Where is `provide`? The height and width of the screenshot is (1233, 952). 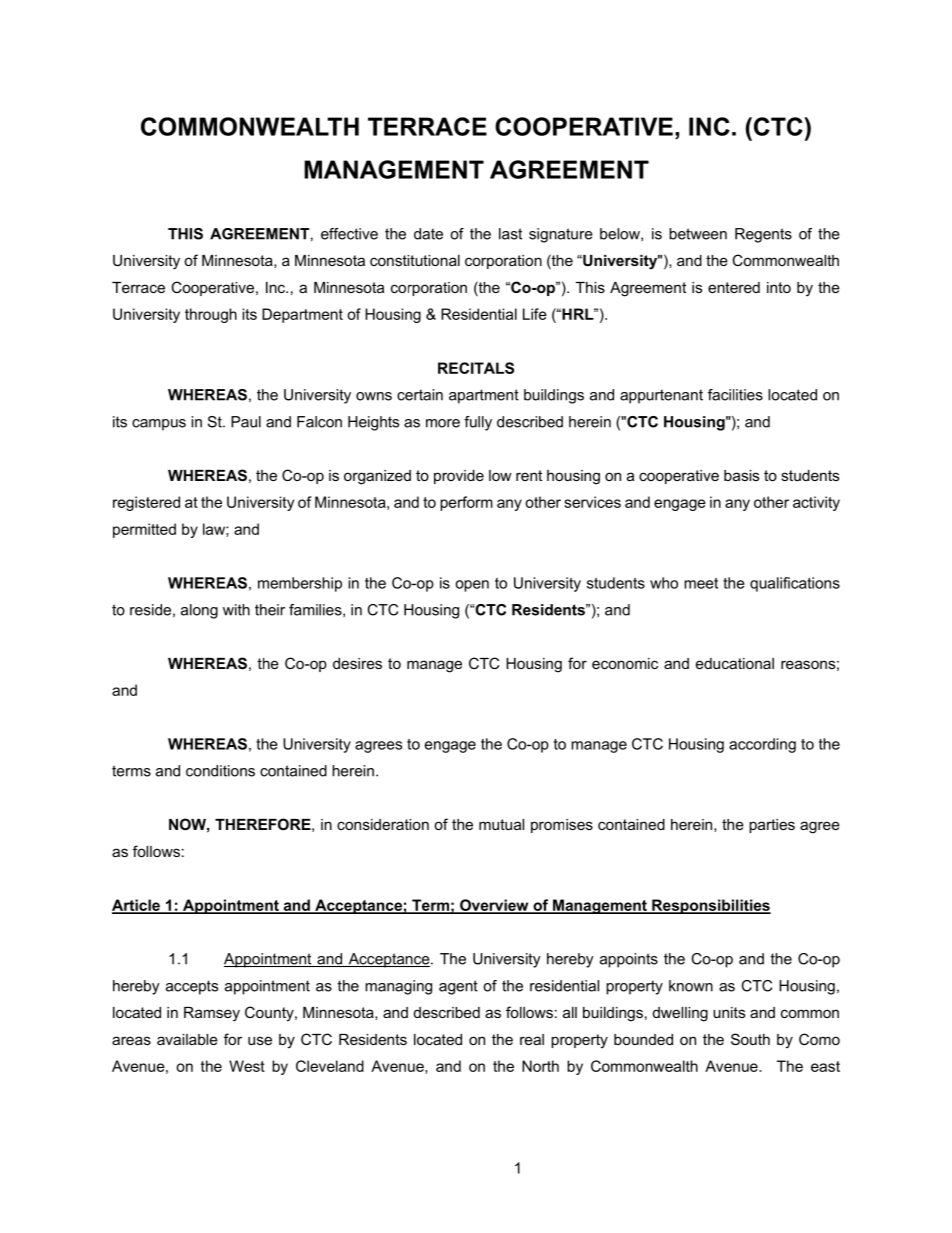
provide is located at coordinates (459, 477).
